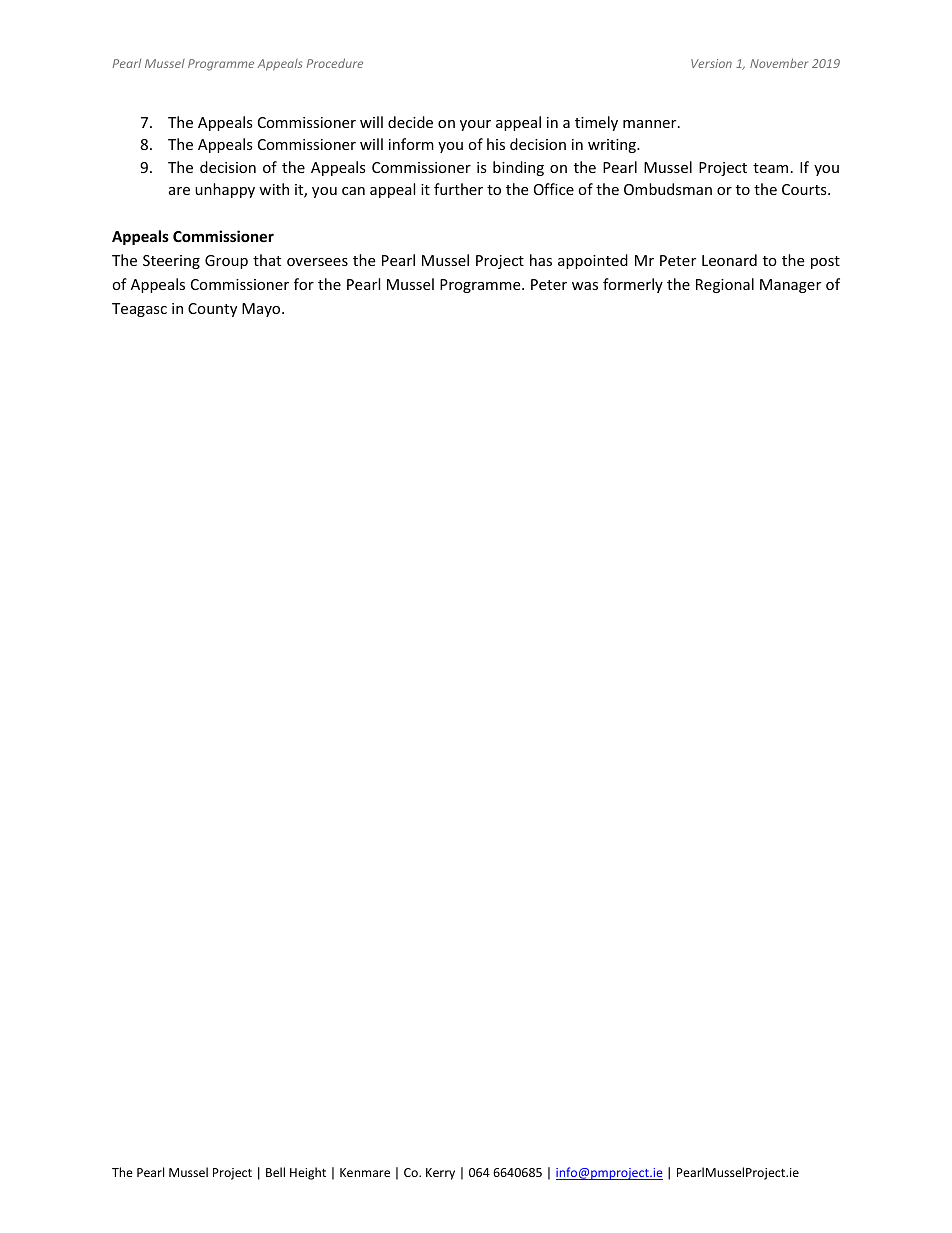 The image size is (952, 1233). I want to click on was, so click(585, 286).
